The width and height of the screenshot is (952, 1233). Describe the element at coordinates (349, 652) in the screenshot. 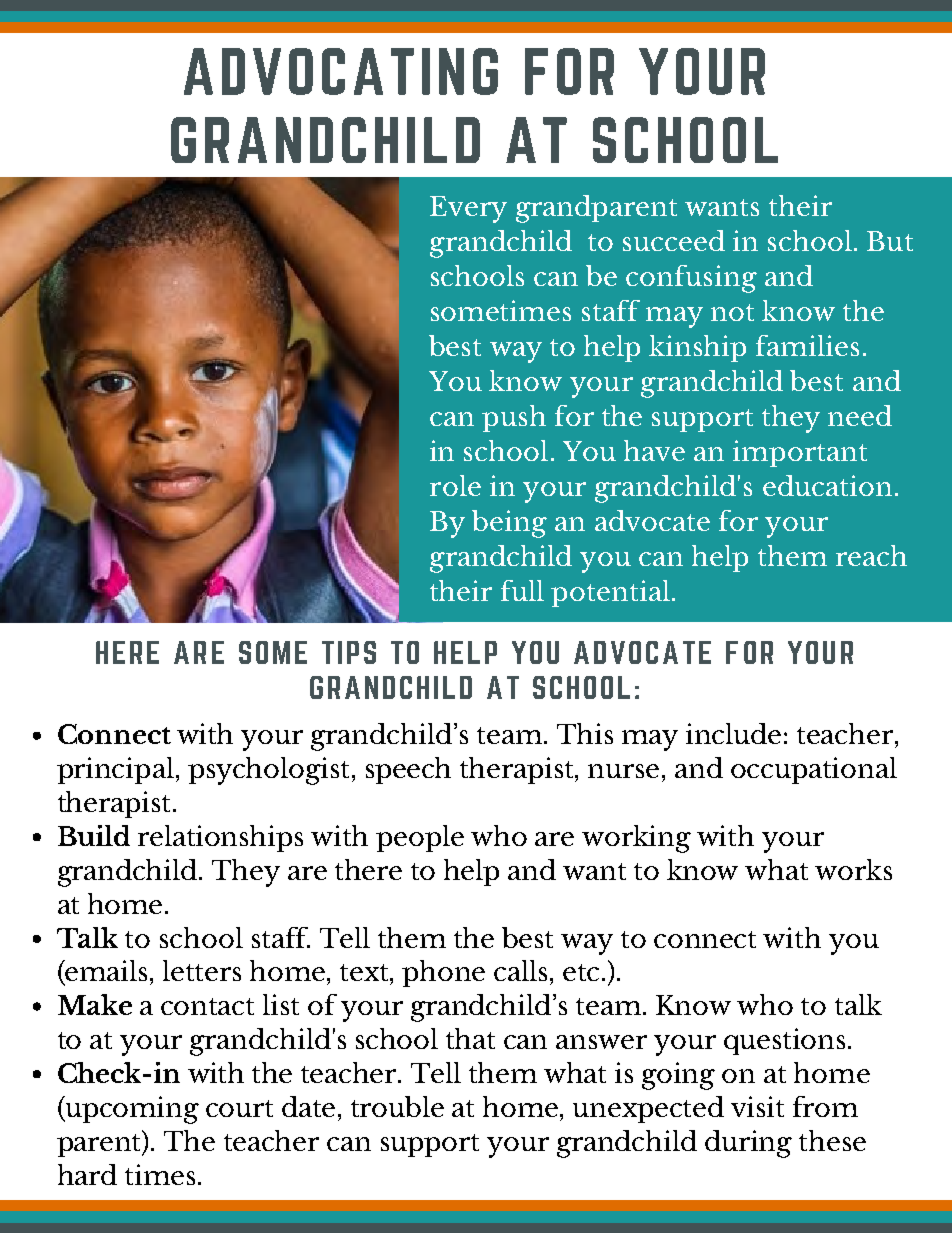

I see `TIPS` at that location.
